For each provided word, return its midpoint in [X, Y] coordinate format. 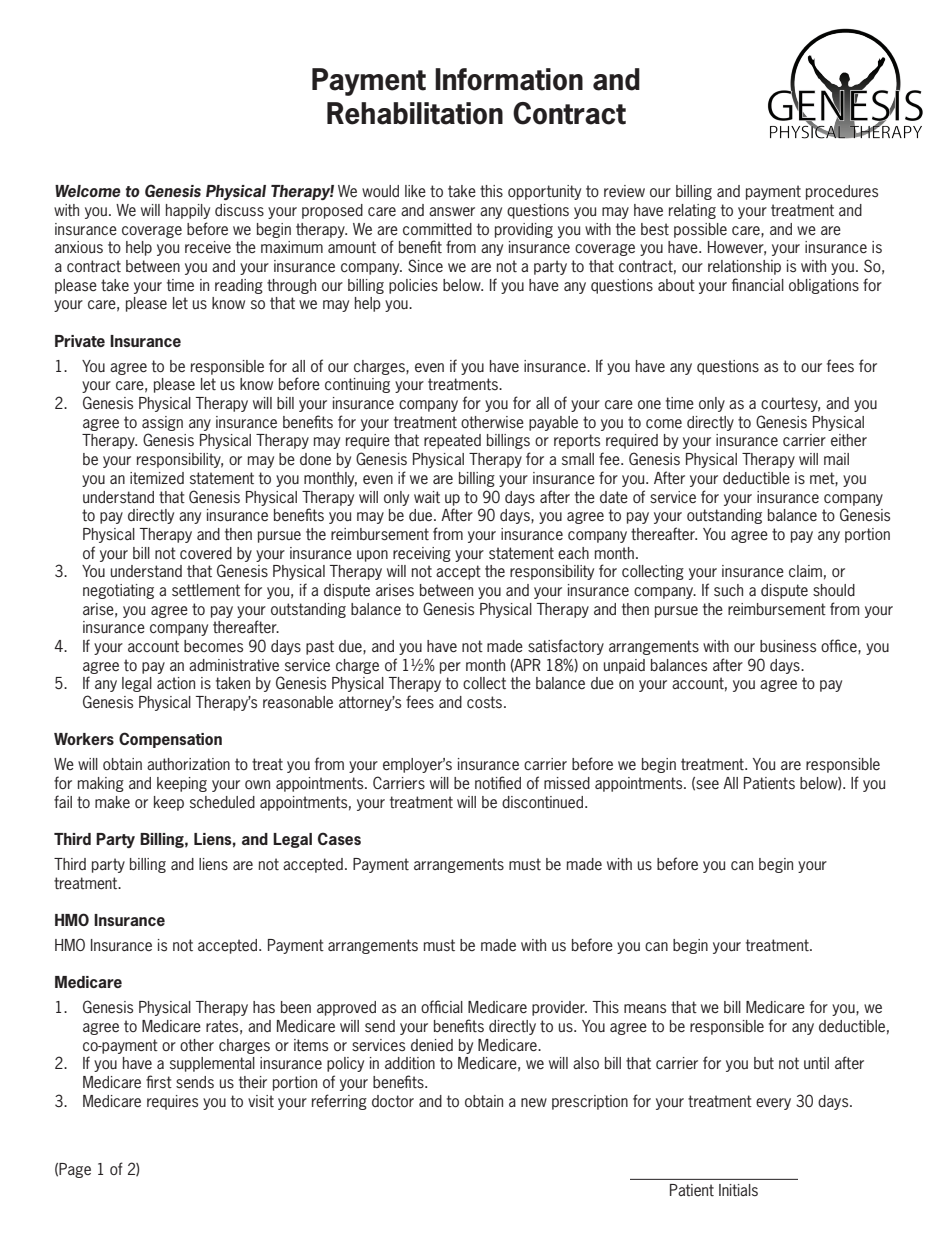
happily [188, 211]
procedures [842, 192]
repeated [452, 441]
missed [567, 783]
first [159, 1081]
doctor [393, 1101]
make [112, 802]
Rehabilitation [415, 113]
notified [498, 783]
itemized [157, 478]
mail [836, 459]
